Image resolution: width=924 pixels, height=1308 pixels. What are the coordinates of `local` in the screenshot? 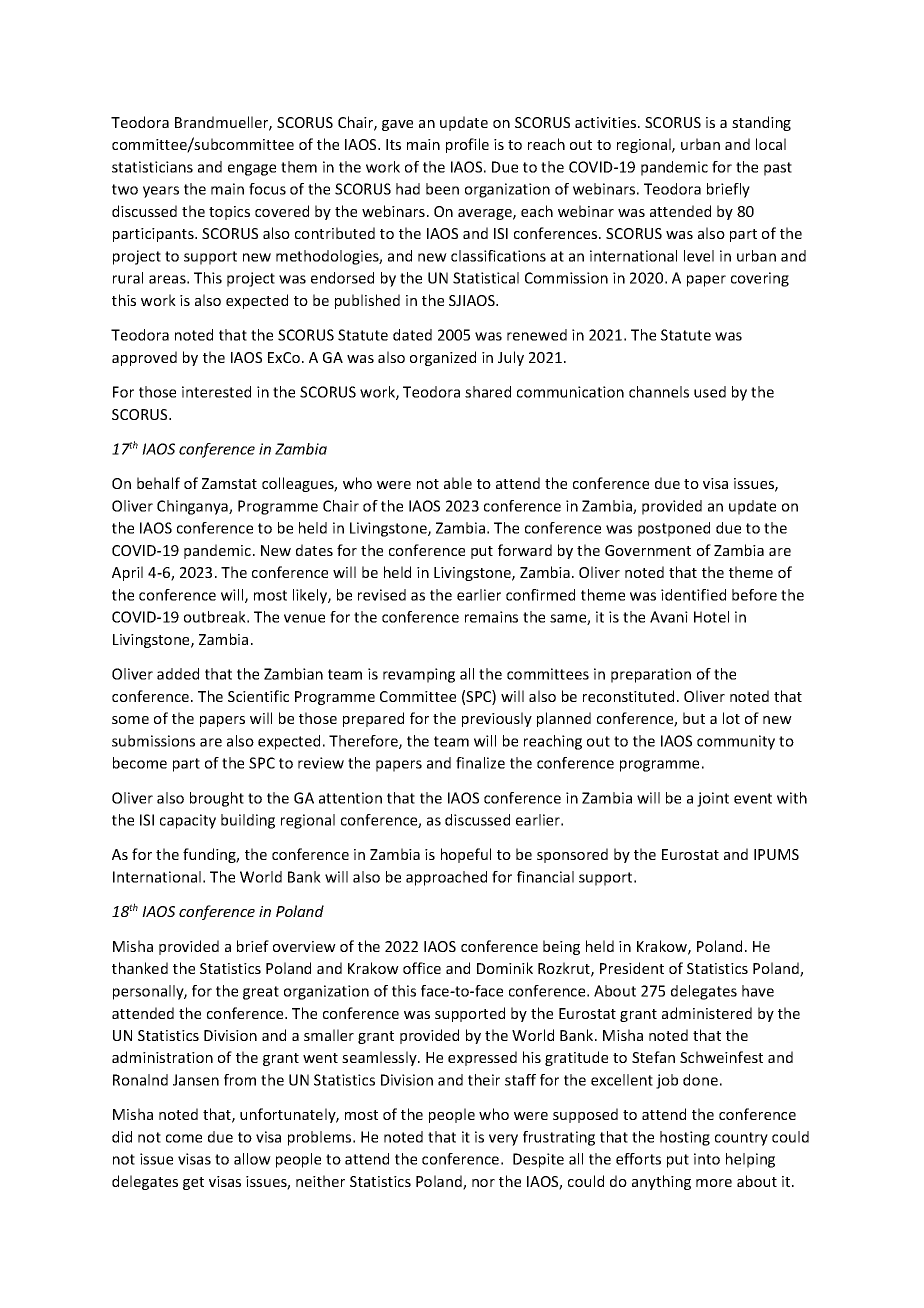 It's located at (771, 144).
